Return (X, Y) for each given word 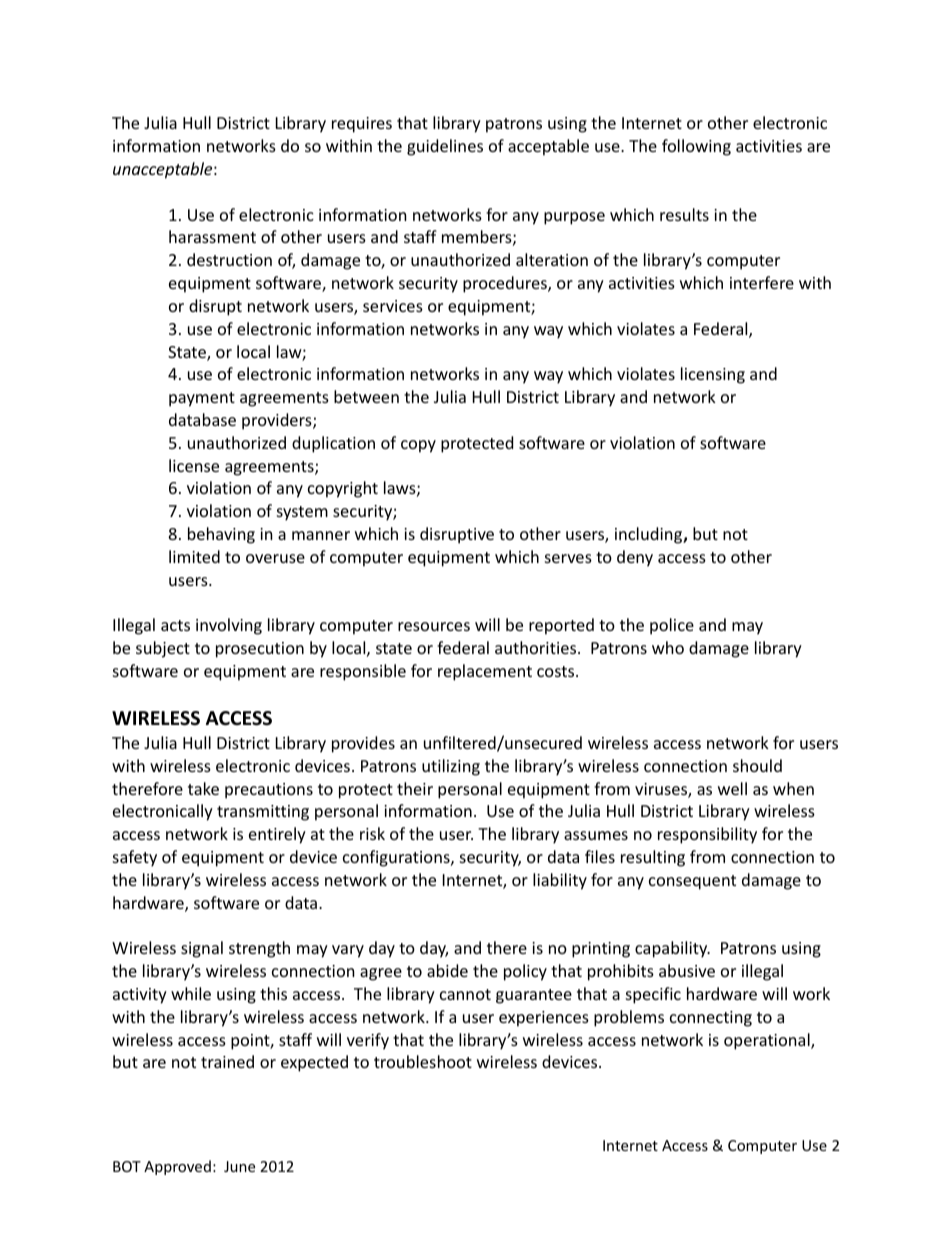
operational (768, 1041)
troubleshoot (423, 1061)
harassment (212, 236)
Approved (177, 1167)
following (696, 147)
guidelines (445, 147)
